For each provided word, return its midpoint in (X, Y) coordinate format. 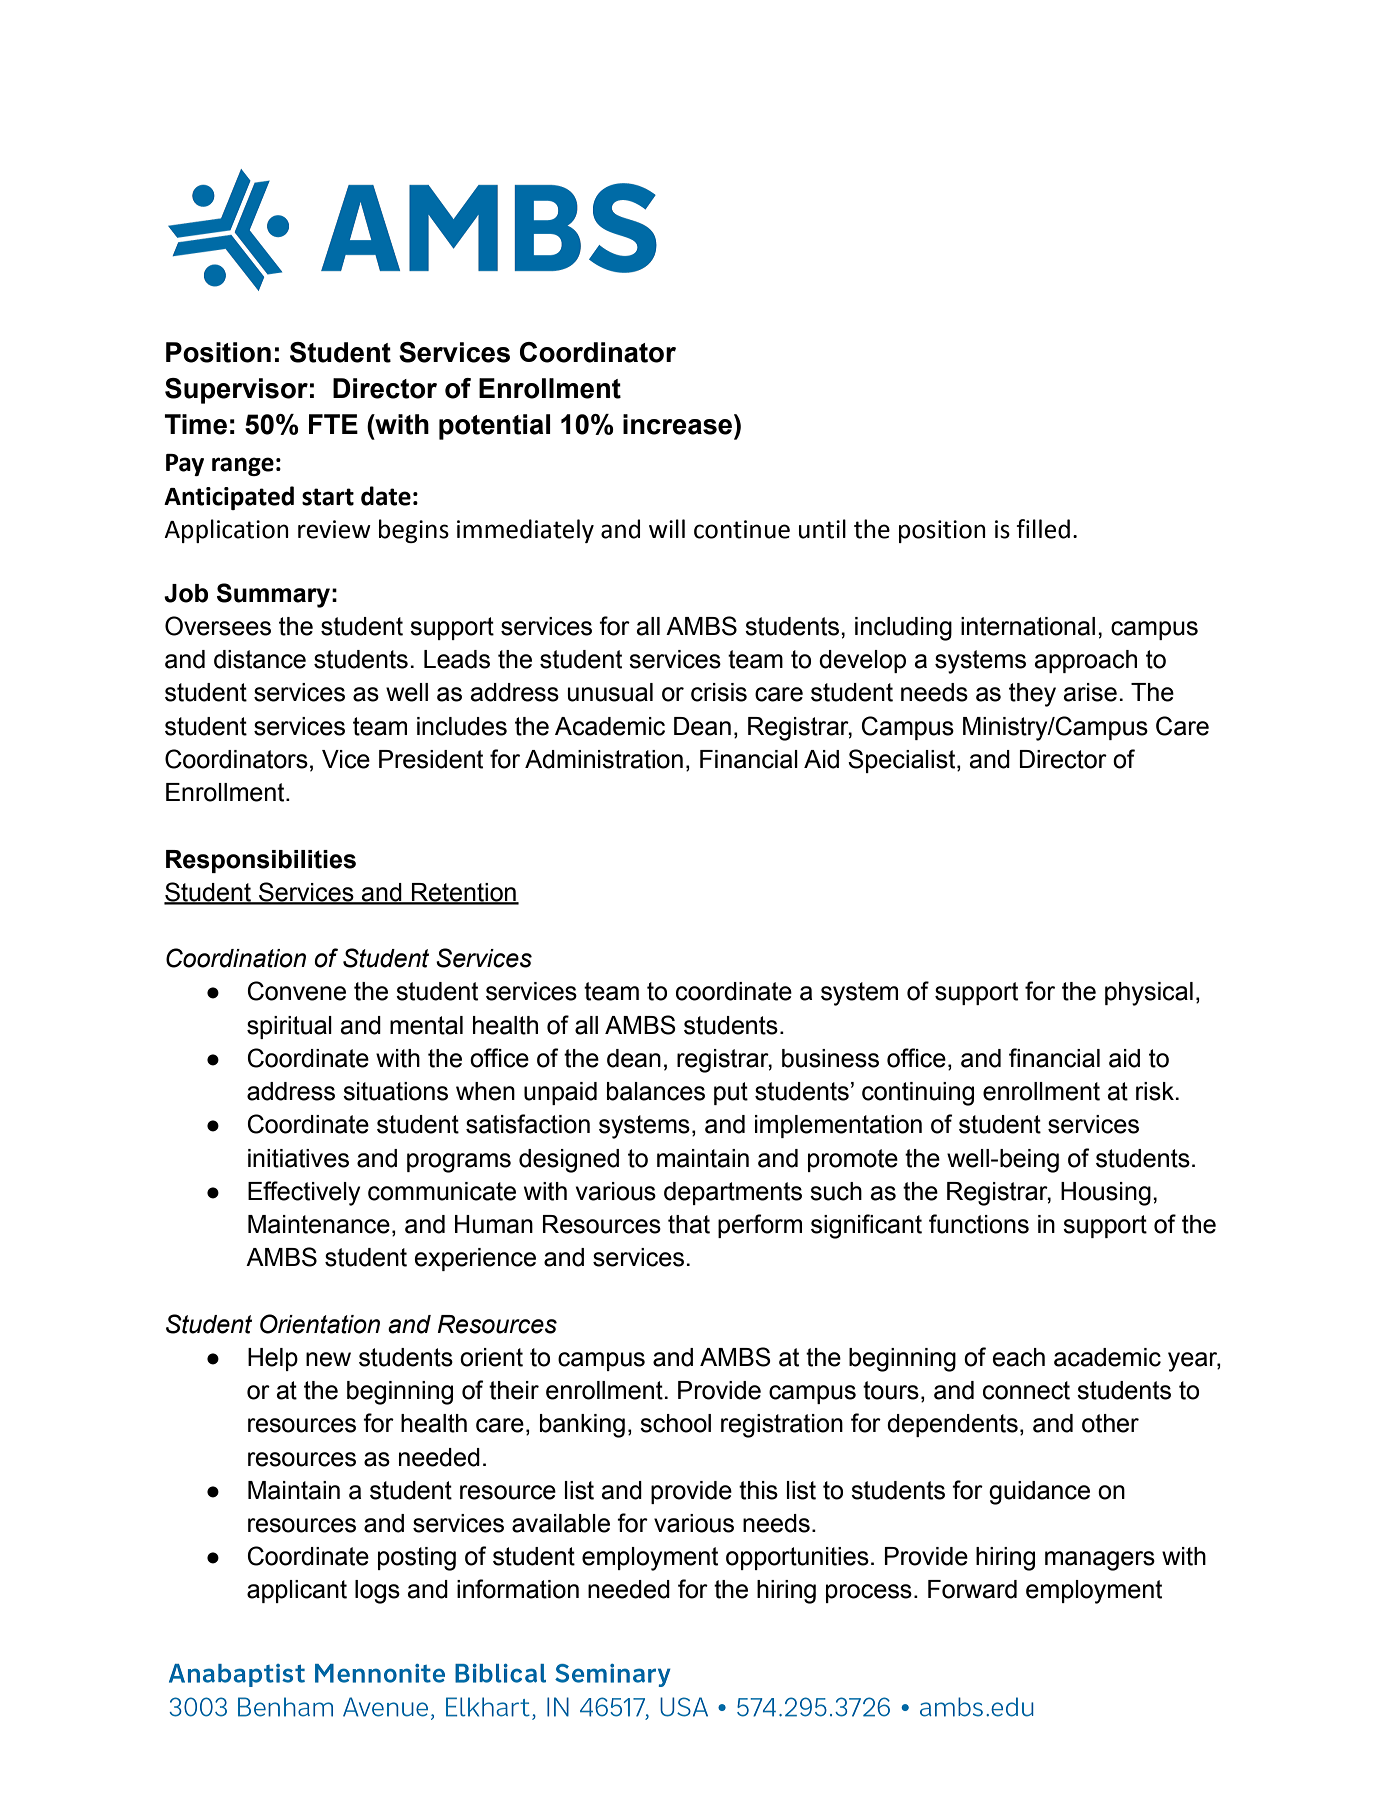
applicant (297, 1591)
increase (679, 424)
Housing (1106, 1194)
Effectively (304, 1193)
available (561, 1523)
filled (1043, 529)
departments (733, 1193)
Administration (604, 759)
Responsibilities (261, 861)
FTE (333, 424)
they (1032, 695)
